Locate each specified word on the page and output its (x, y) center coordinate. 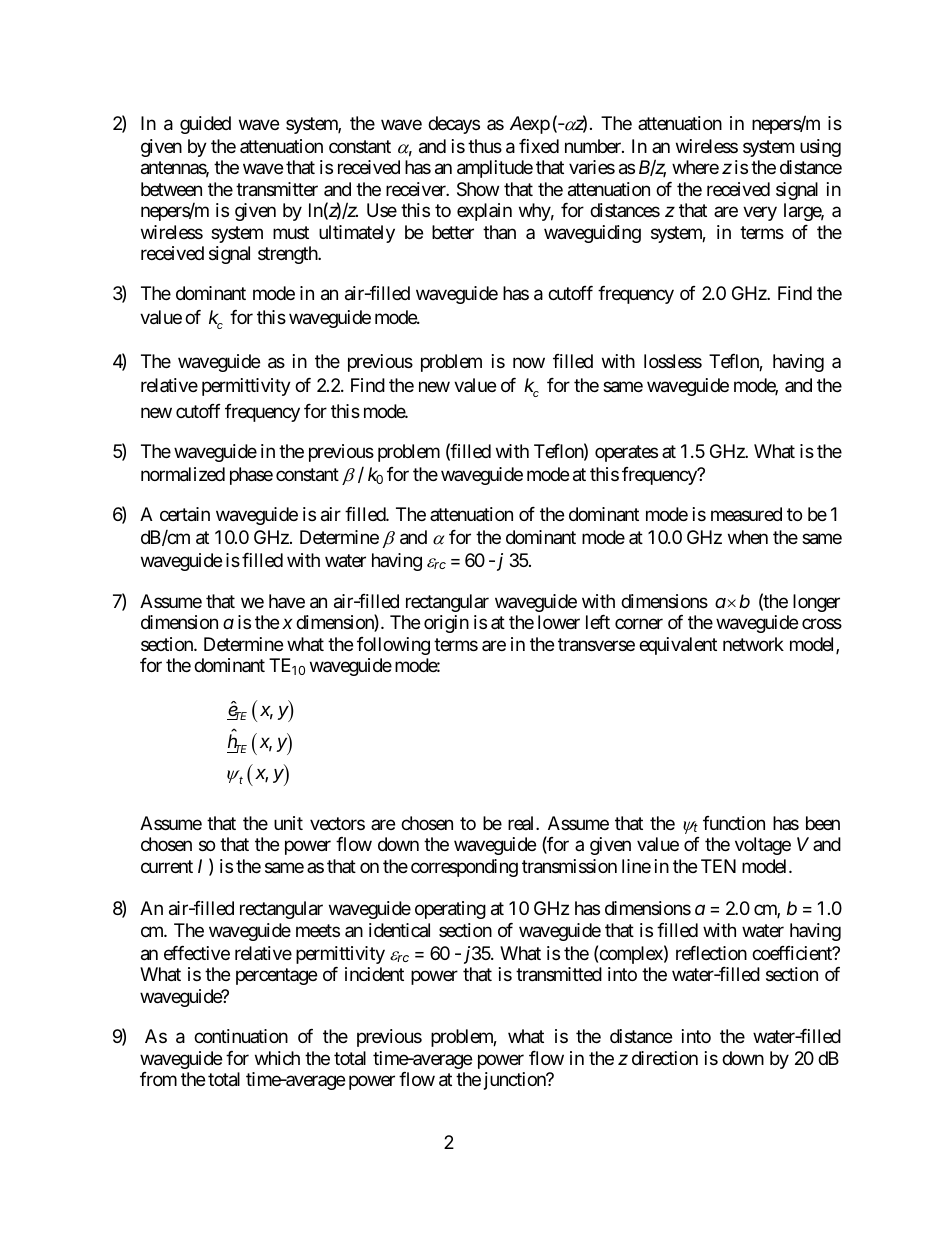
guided (205, 125)
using (820, 148)
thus (485, 146)
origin (446, 624)
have (287, 601)
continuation (241, 1036)
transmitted (559, 974)
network (753, 644)
